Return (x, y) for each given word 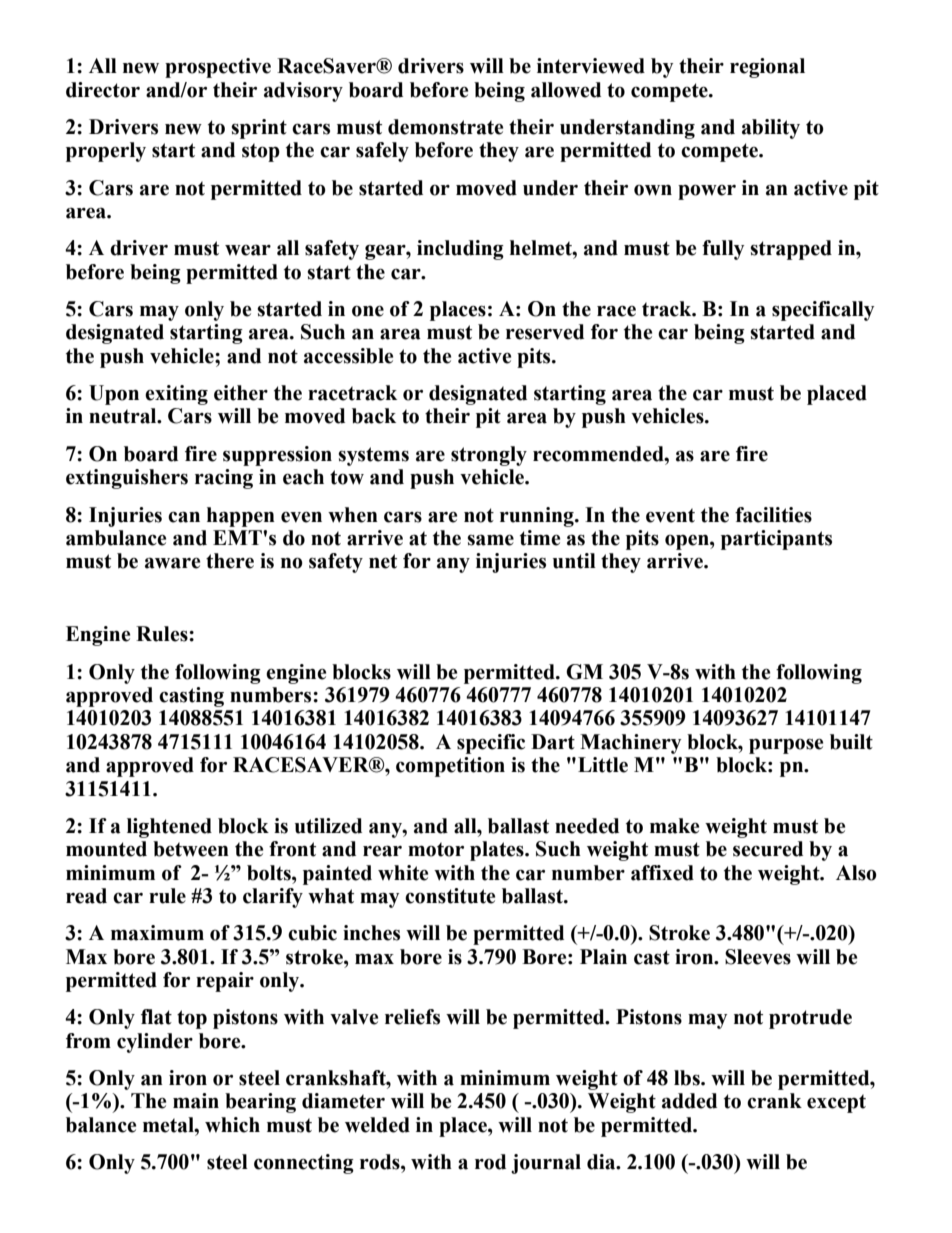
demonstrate (445, 127)
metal (169, 1125)
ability (771, 129)
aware (172, 563)
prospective (218, 68)
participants (776, 540)
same (490, 540)
